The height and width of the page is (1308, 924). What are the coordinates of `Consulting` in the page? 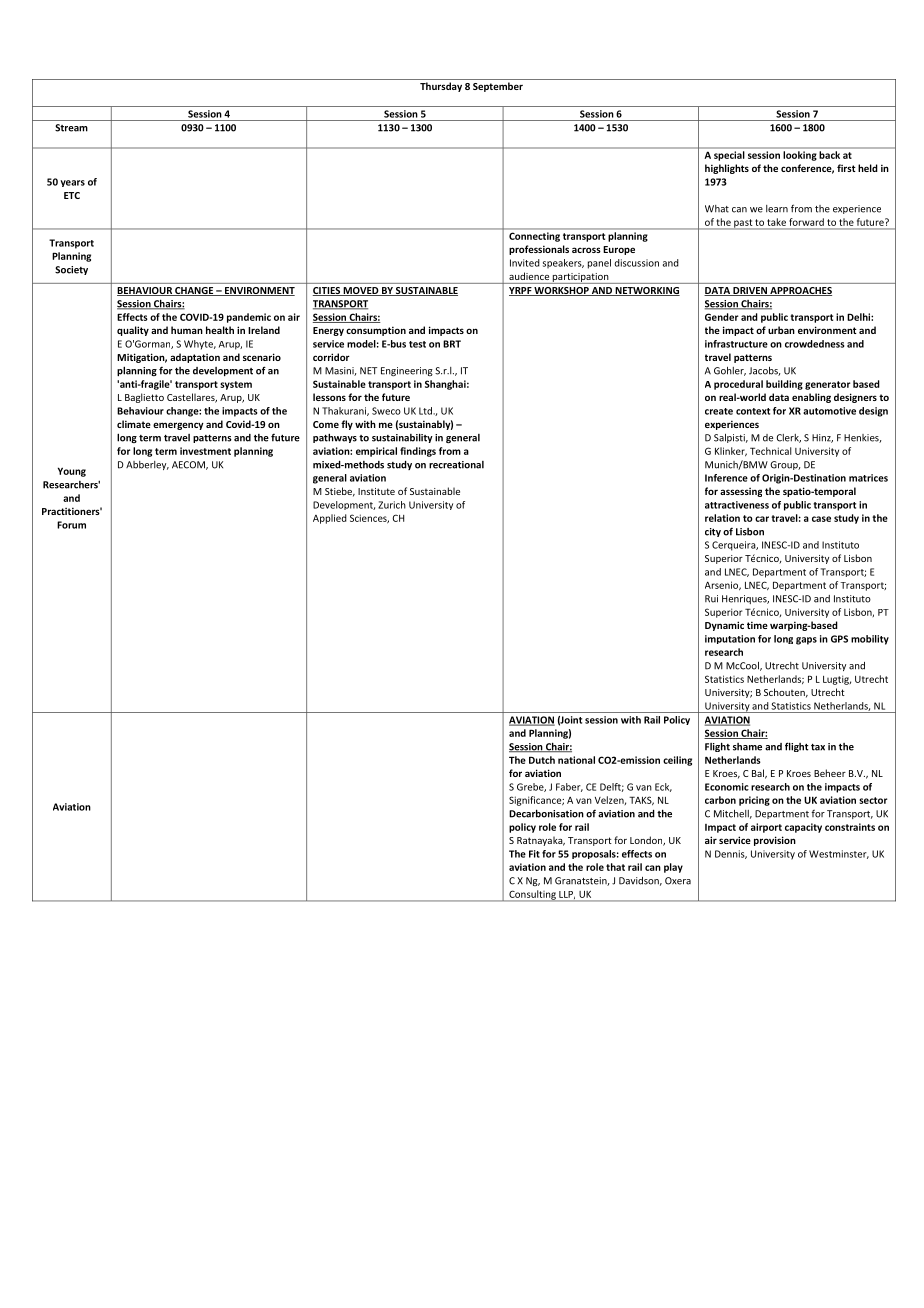 It's located at (532, 896).
